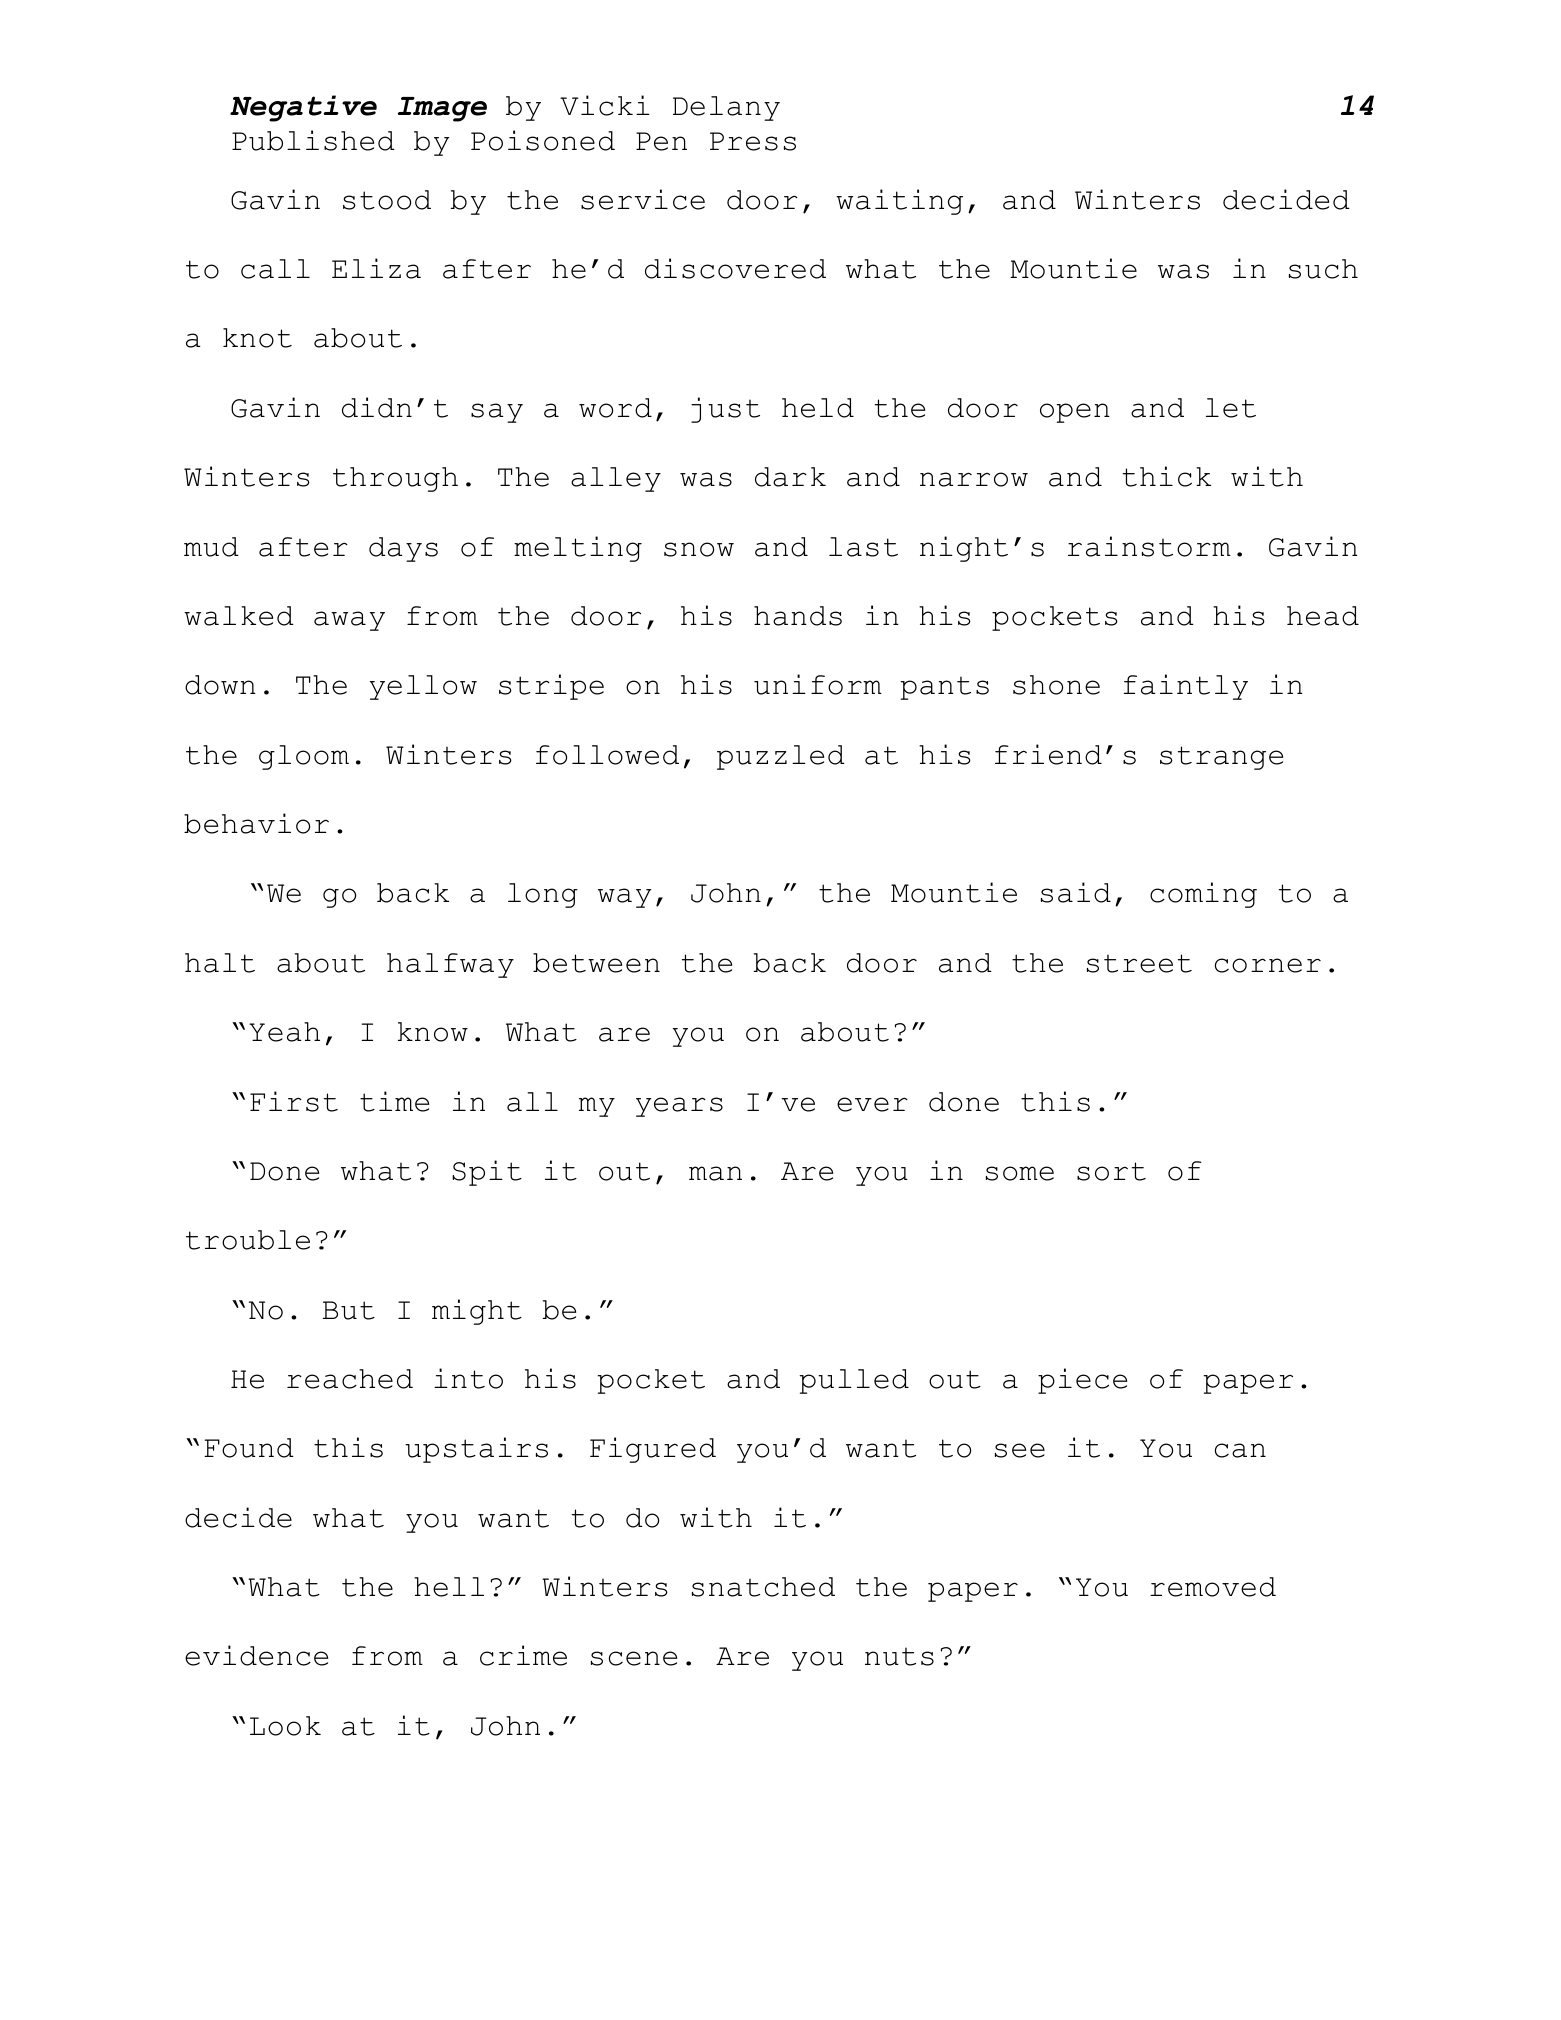  What do you see at coordinates (1323, 269) in the screenshot?
I see `such` at bounding box center [1323, 269].
